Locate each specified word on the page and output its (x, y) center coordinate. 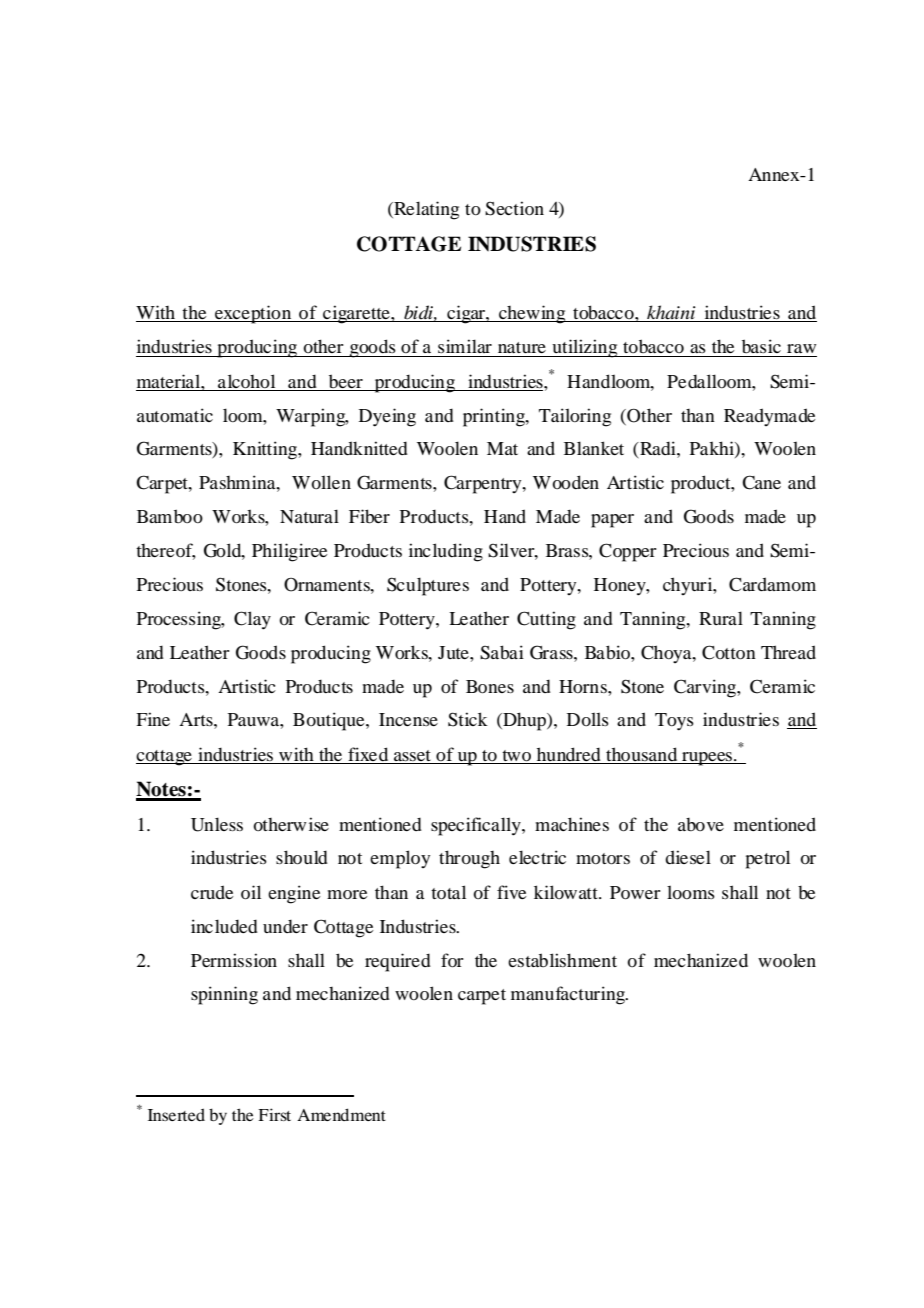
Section (514, 208)
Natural (309, 516)
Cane (761, 482)
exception (253, 314)
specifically (477, 826)
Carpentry (484, 484)
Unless (217, 824)
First (274, 1114)
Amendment (341, 1114)
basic (761, 346)
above (701, 824)
